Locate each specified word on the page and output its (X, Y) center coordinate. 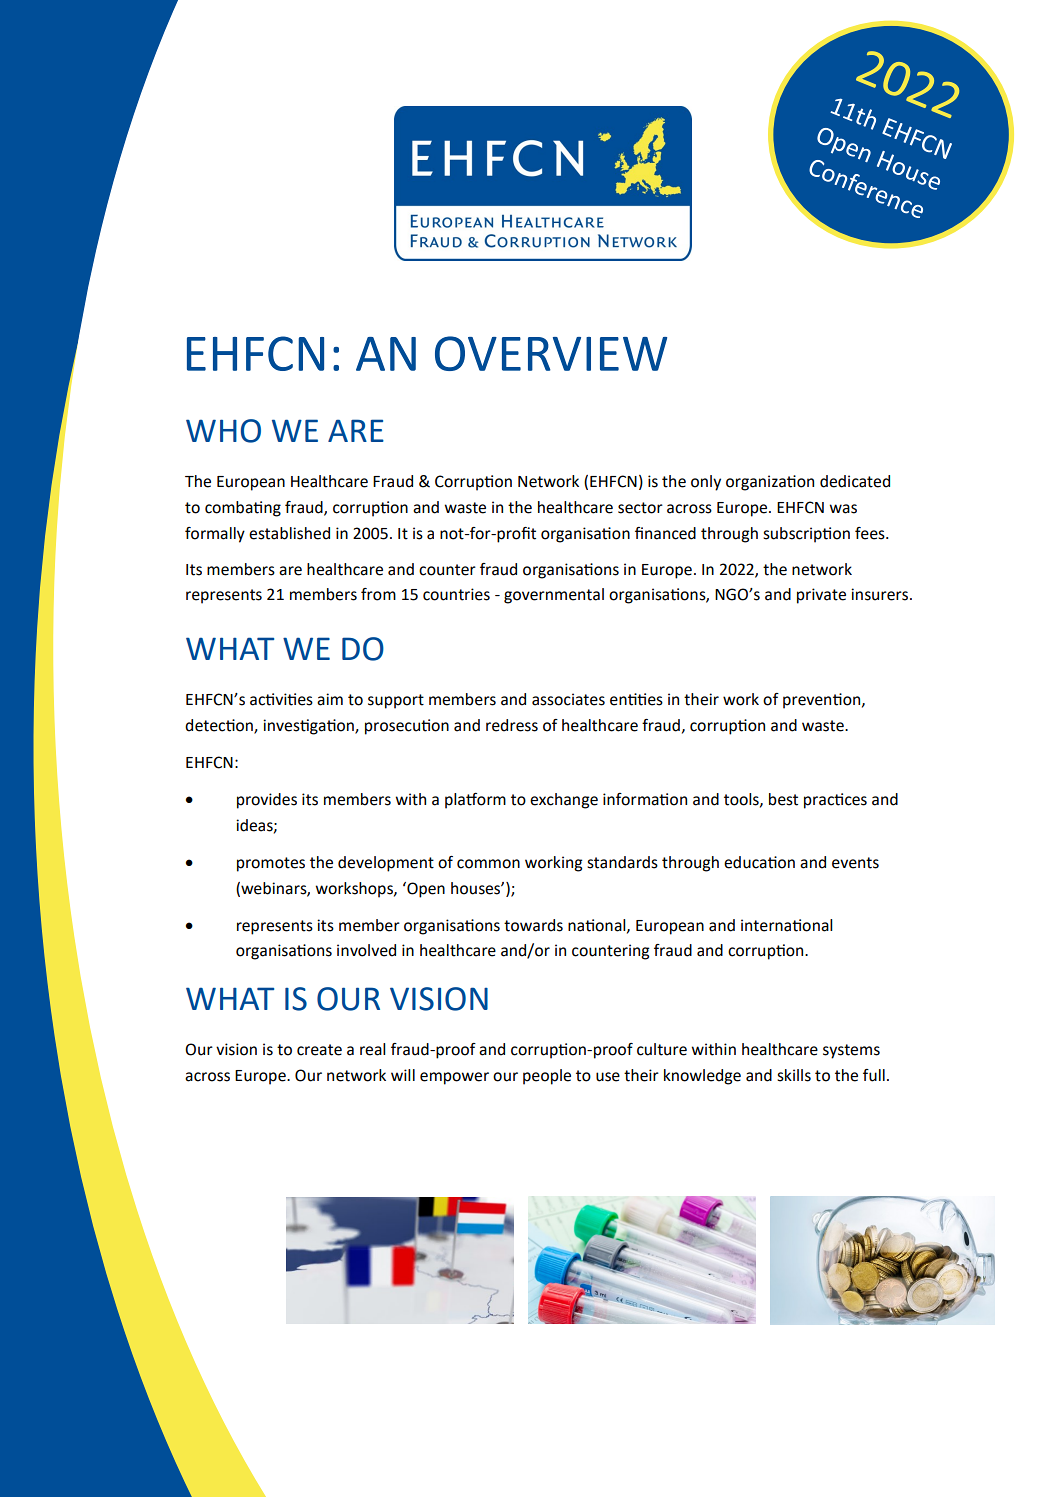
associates (568, 699)
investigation (309, 727)
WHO (223, 431)
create (319, 1050)
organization (770, 483)
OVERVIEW (551, 353)
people (547, 1077)
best (783, 799)
